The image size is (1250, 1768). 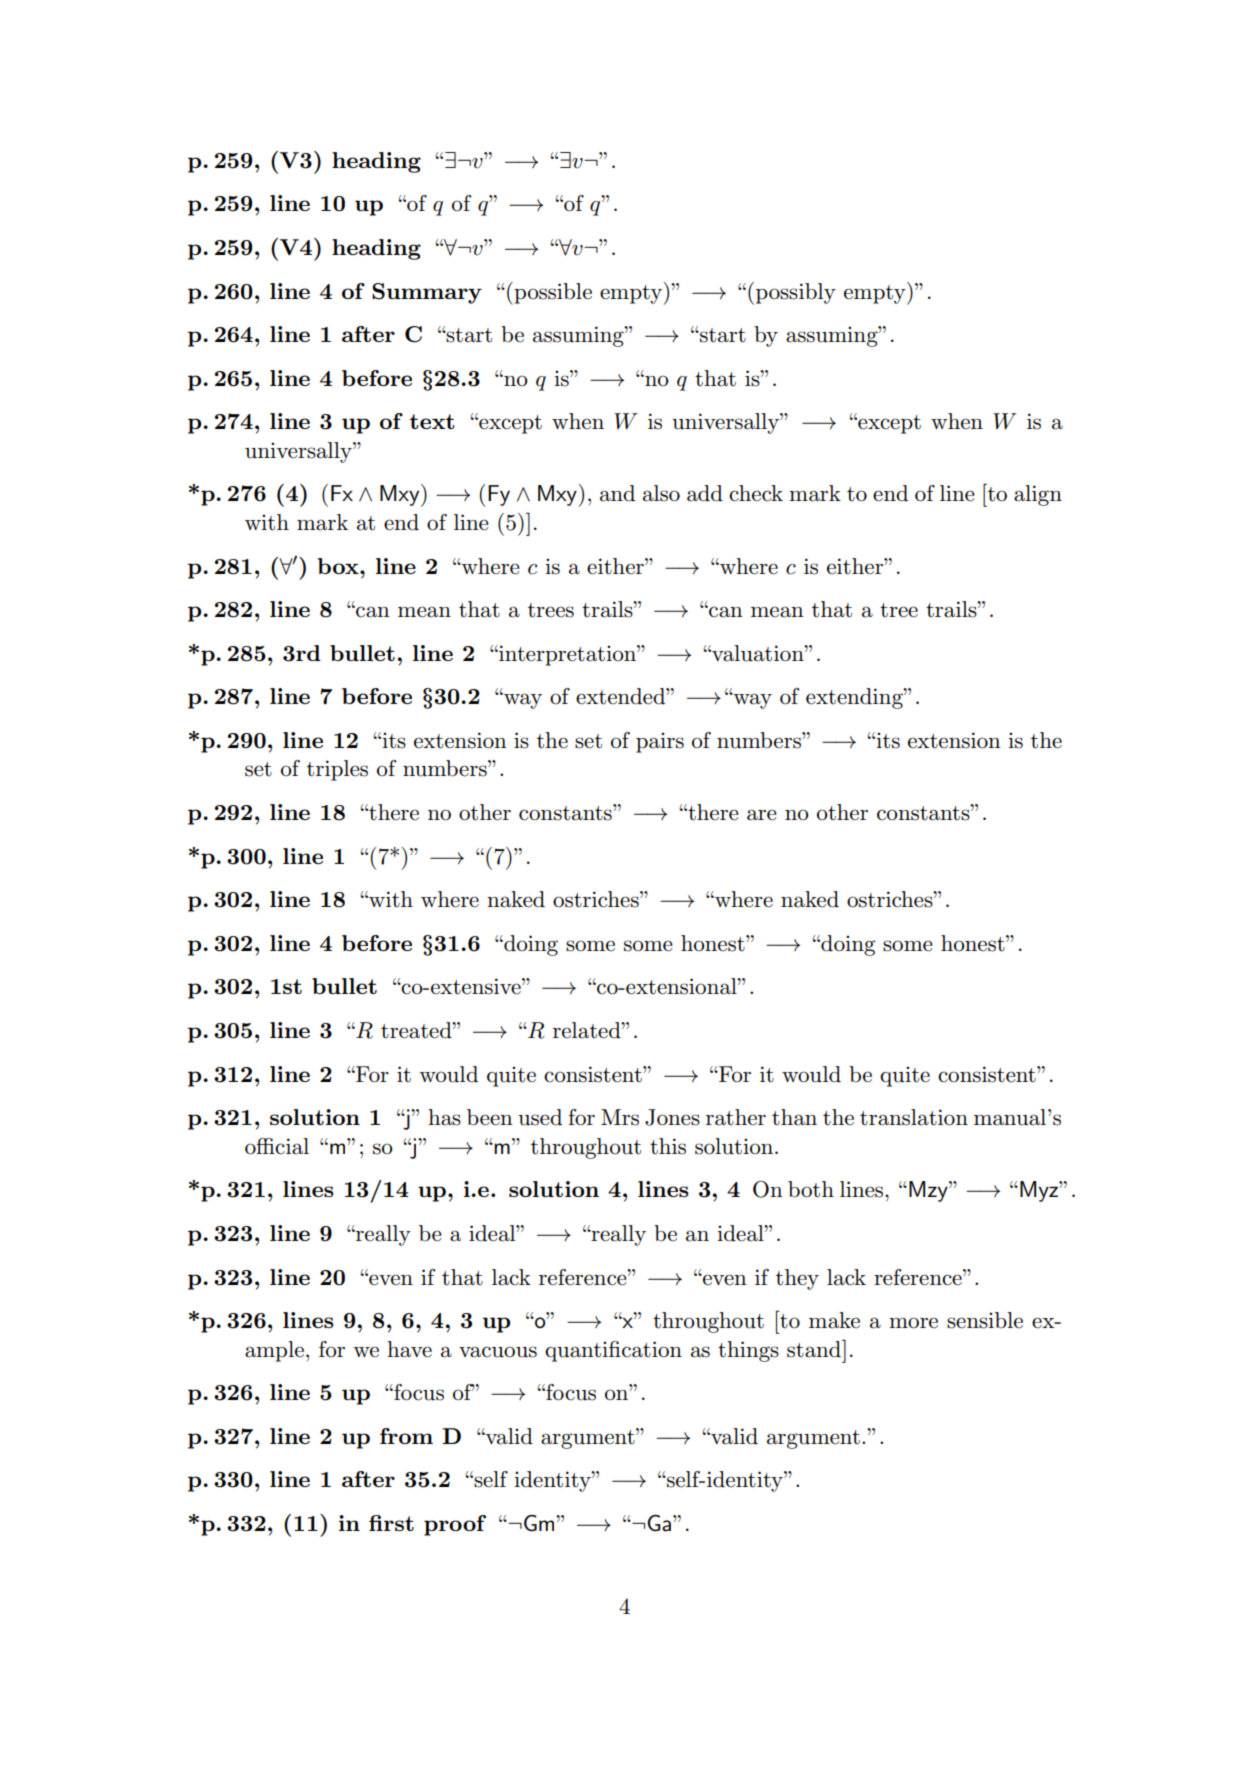 What do you see at coordinates (796, 293) in the page?
I see `possibly` at bounding box center [796, 293].
